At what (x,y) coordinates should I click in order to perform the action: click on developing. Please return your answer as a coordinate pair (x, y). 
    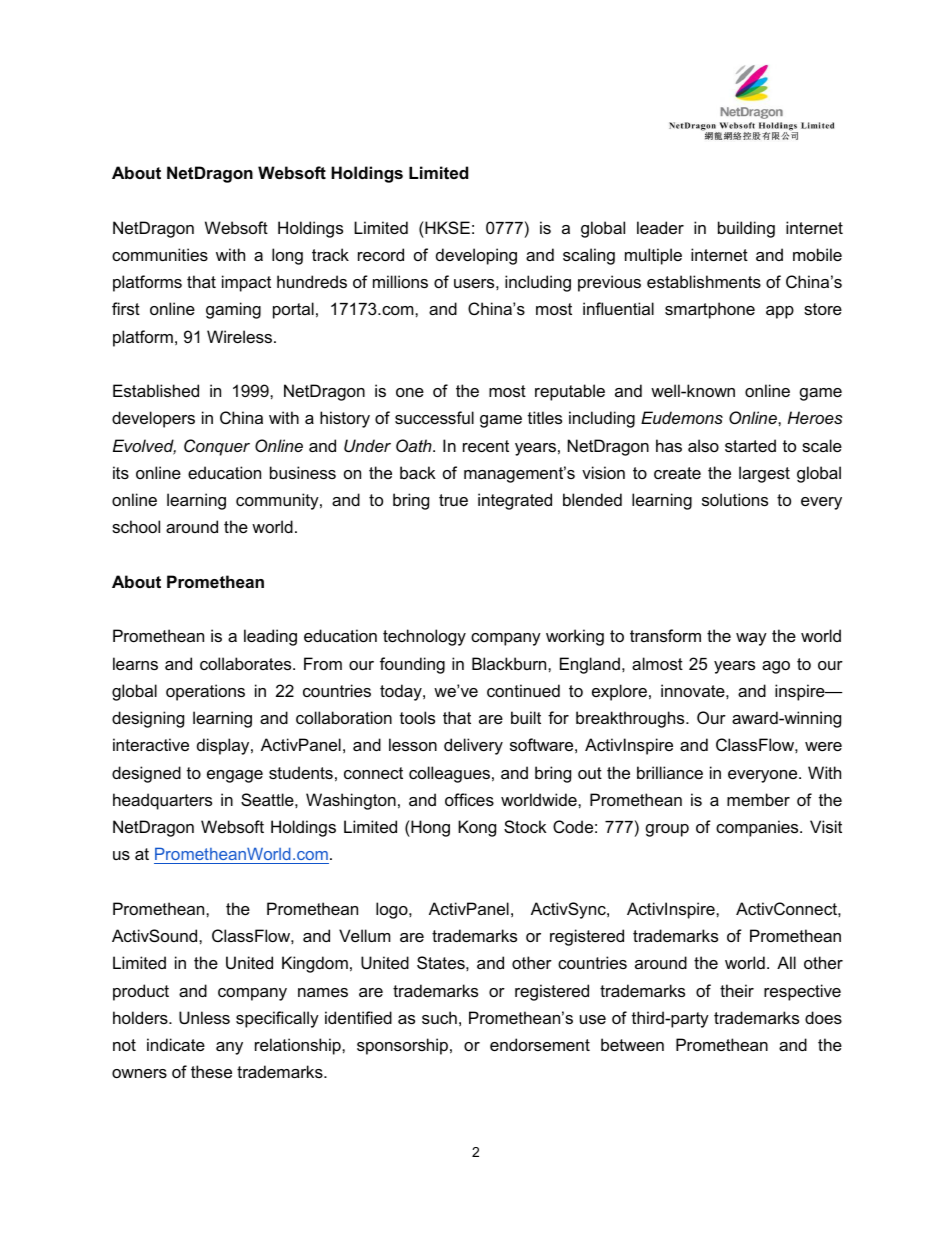
    Looking at the image, I should click on (476, 256).
